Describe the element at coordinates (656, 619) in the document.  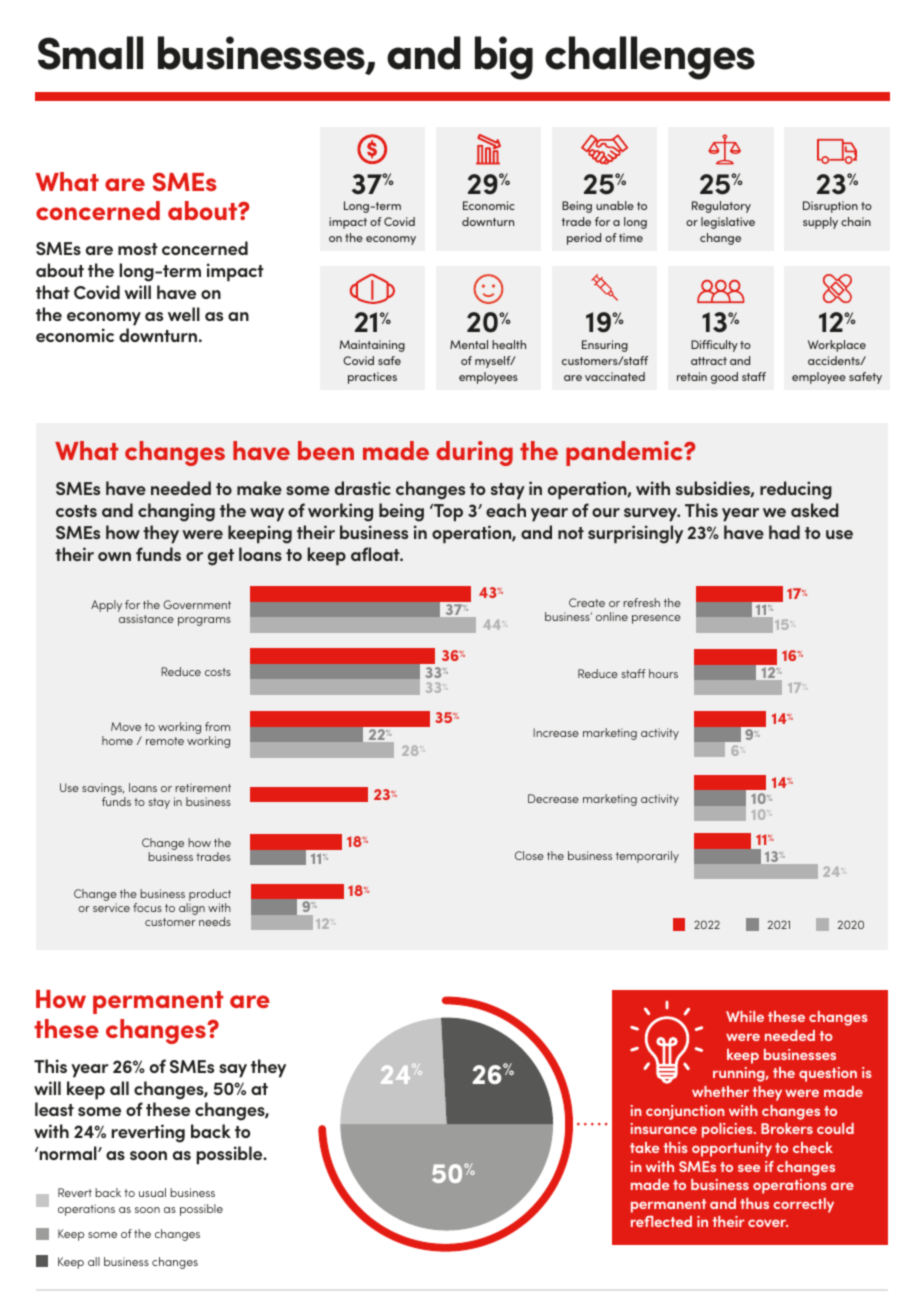
I see `presence` at that location.
